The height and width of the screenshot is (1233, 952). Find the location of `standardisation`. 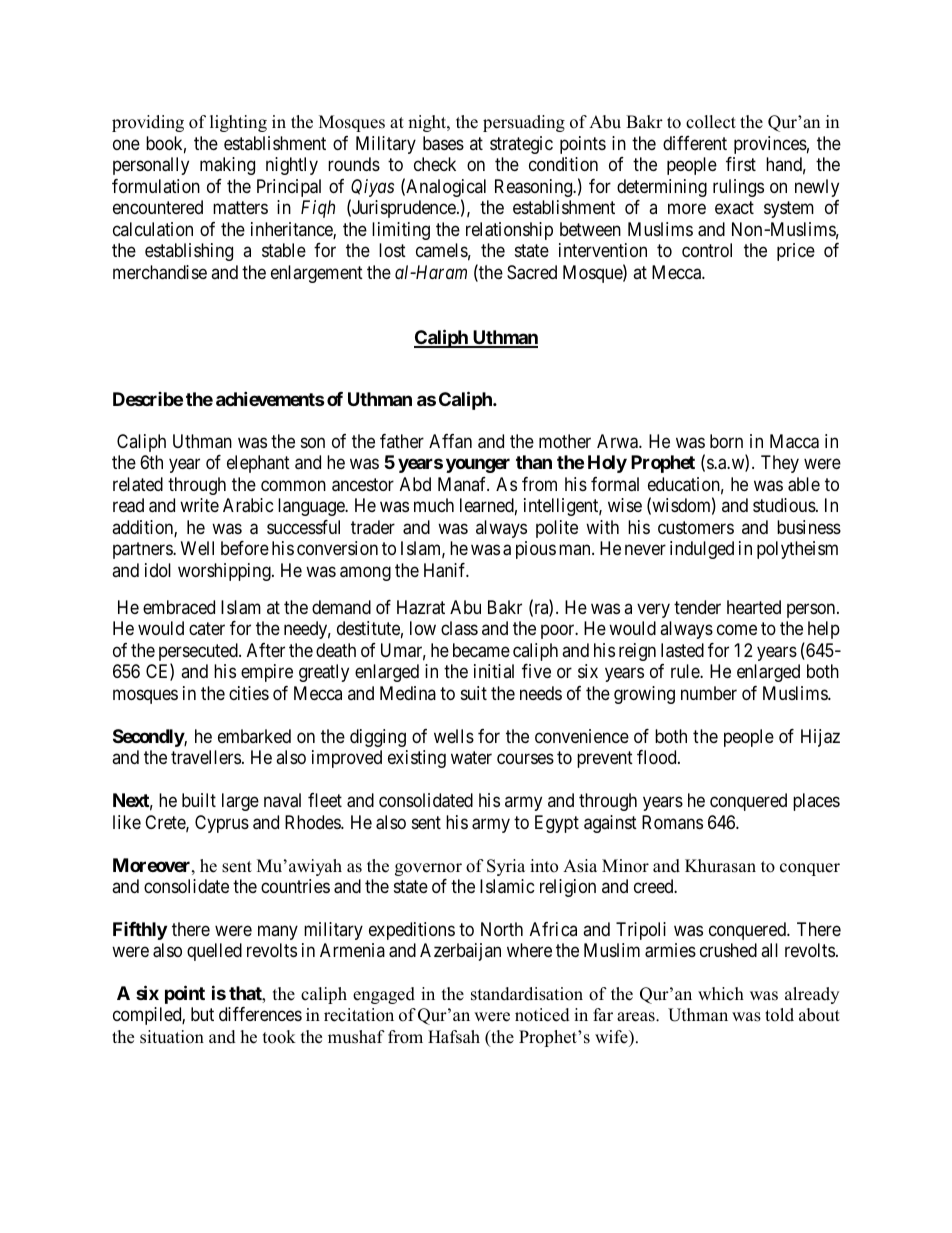

standardisation is located at coordinates (527, 994).
